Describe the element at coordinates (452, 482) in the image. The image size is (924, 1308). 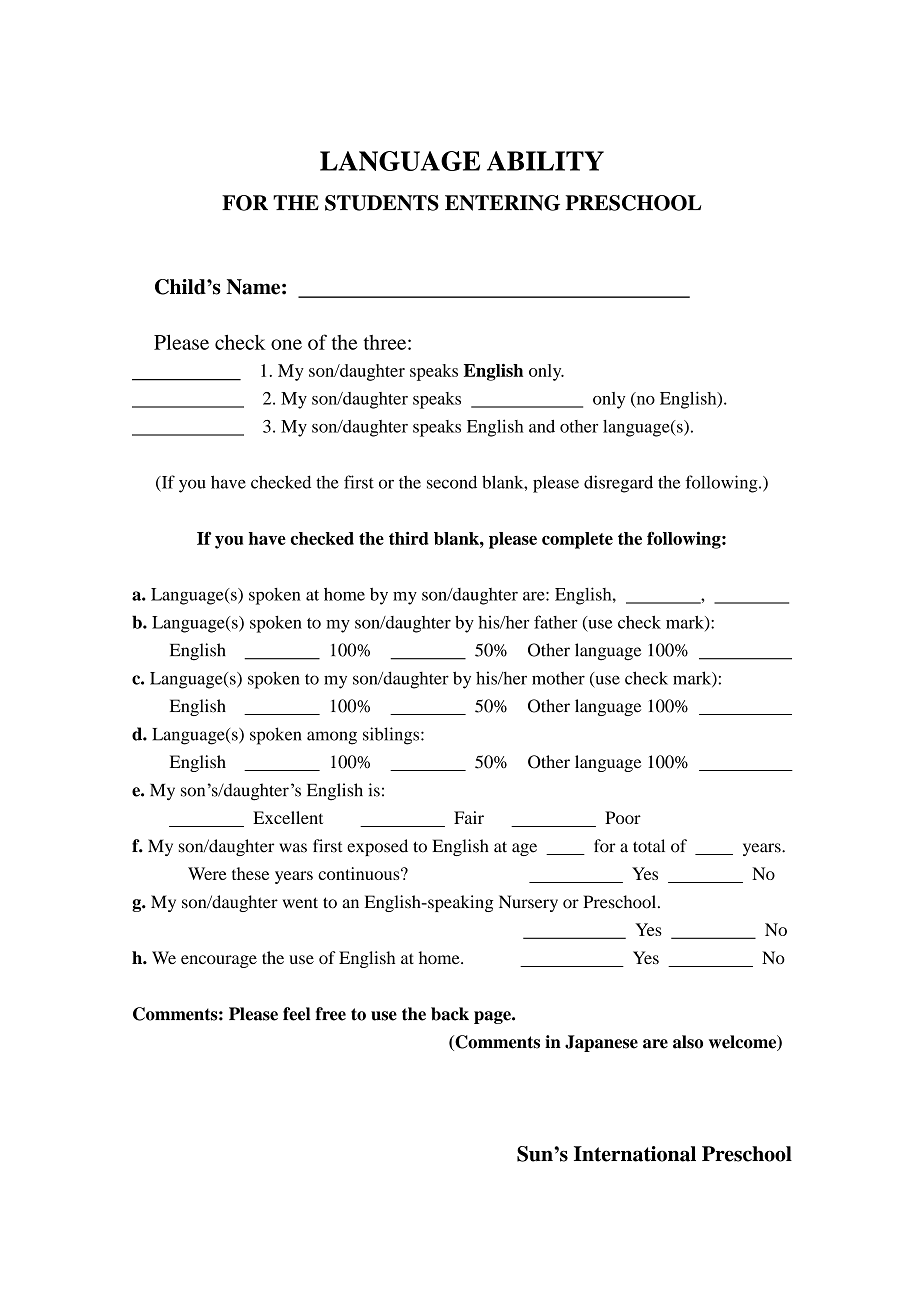
I see `second` at that location.
